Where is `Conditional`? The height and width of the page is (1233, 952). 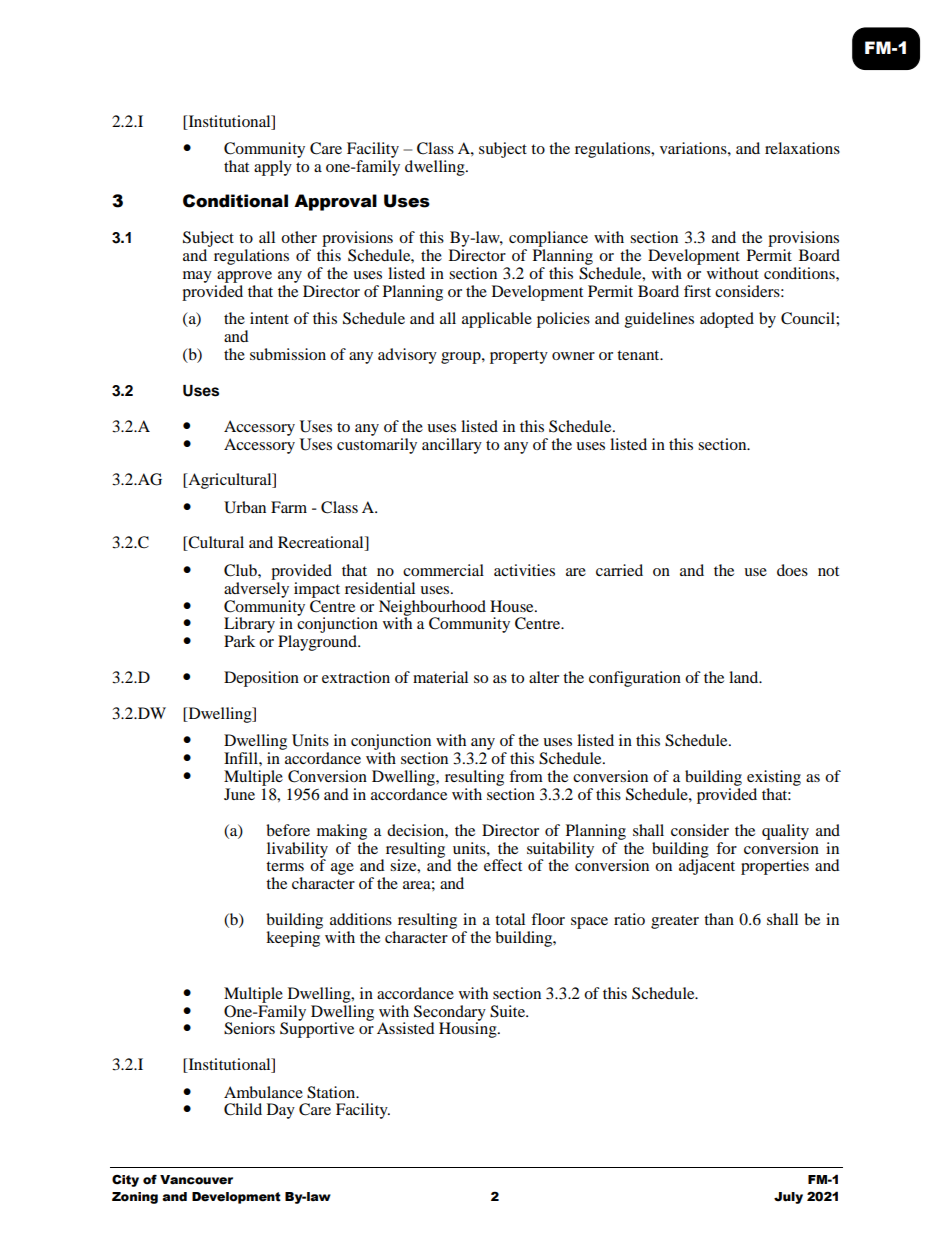 Conditional is located at coordinates (235, 201).
